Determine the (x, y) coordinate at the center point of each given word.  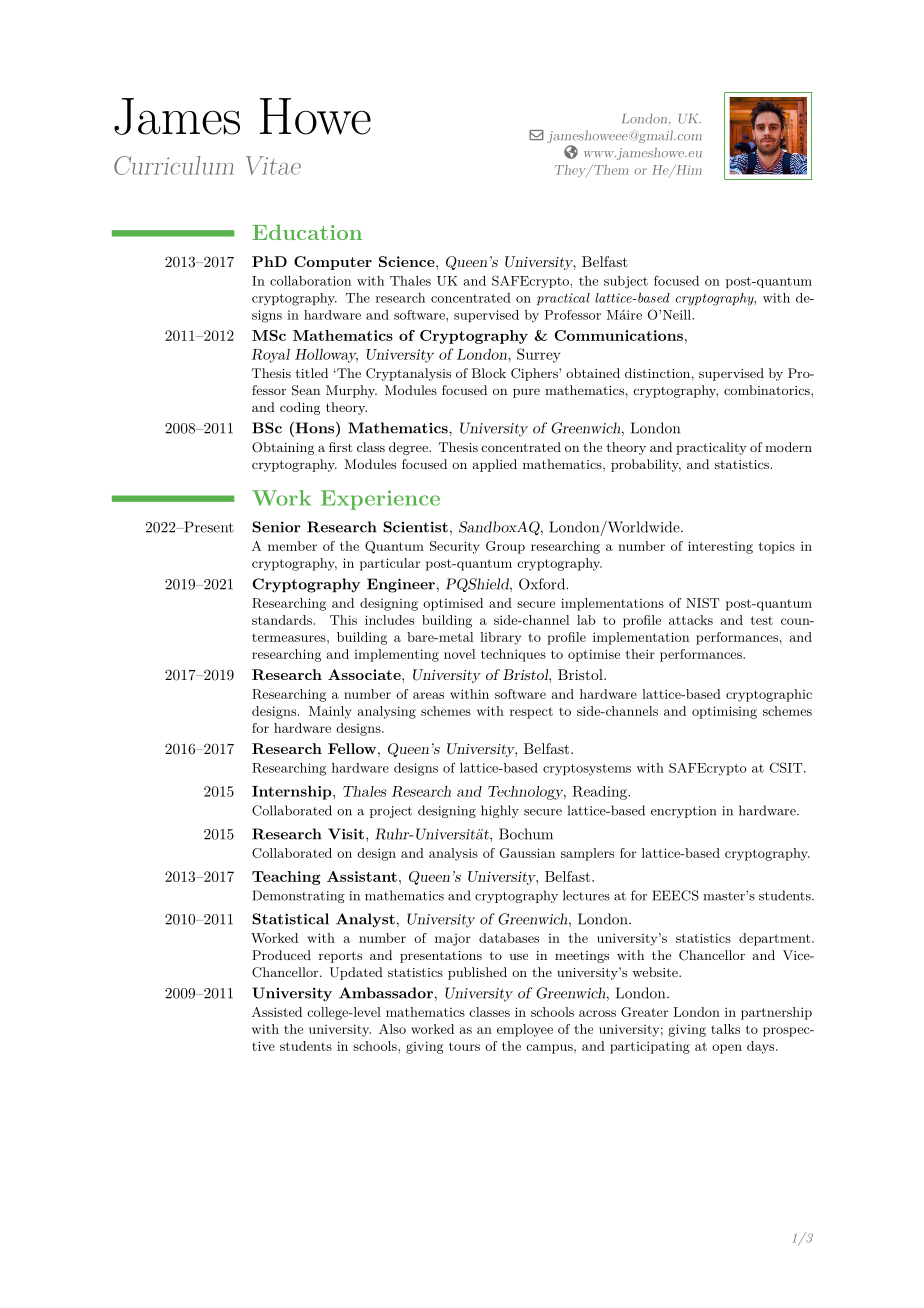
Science (408, 261)
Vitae (273, 165)
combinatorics (768, 390)
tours (464, 1046)
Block (489, 373)
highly (500, 811)
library (500, 638)
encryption (683, 812)
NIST (703, 603)
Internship (293, 792)
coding (300, 408)
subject (626, 282)
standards (282, 620)
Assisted (277, 1012)
